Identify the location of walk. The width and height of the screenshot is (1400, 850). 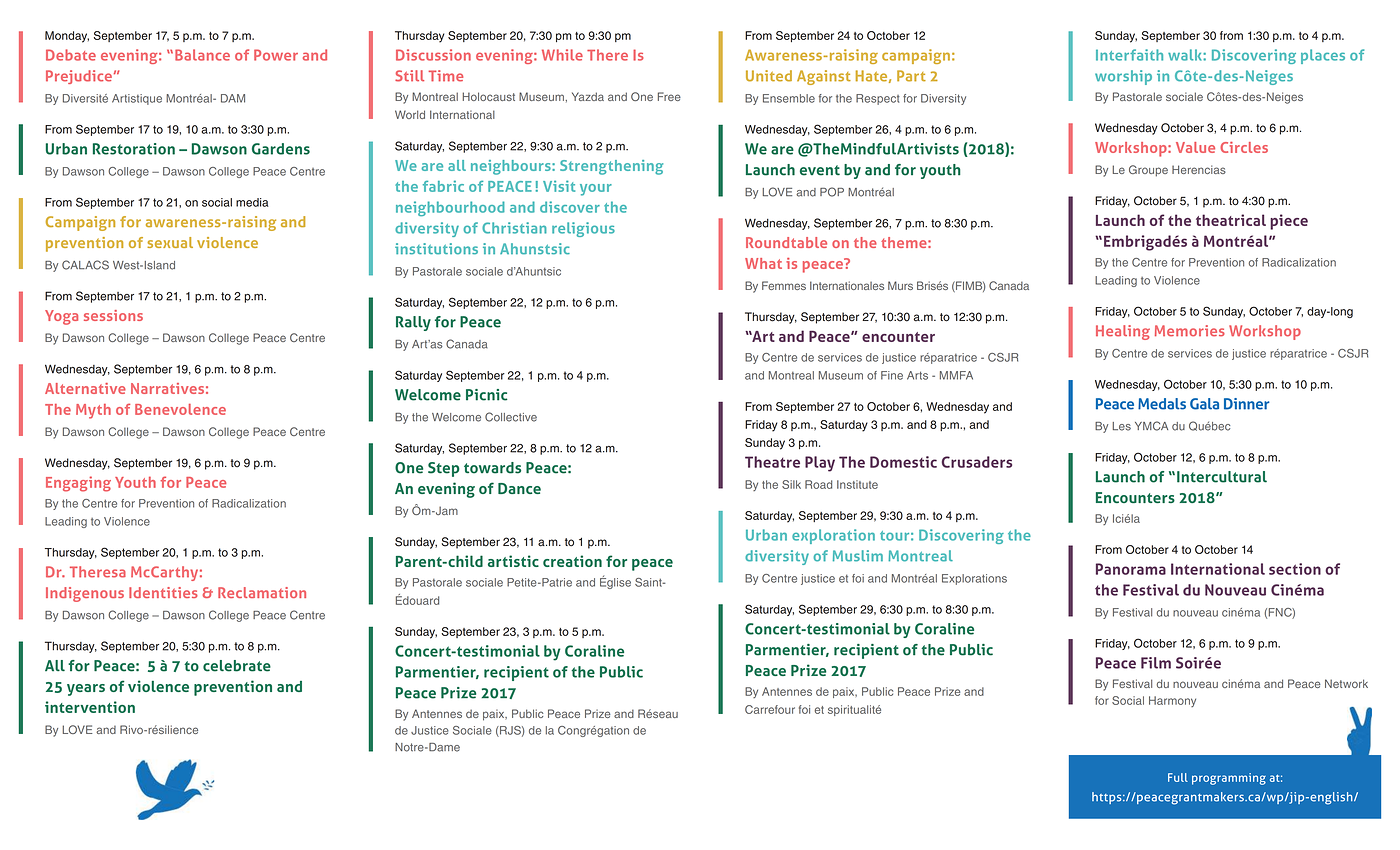
(1186, 55).
